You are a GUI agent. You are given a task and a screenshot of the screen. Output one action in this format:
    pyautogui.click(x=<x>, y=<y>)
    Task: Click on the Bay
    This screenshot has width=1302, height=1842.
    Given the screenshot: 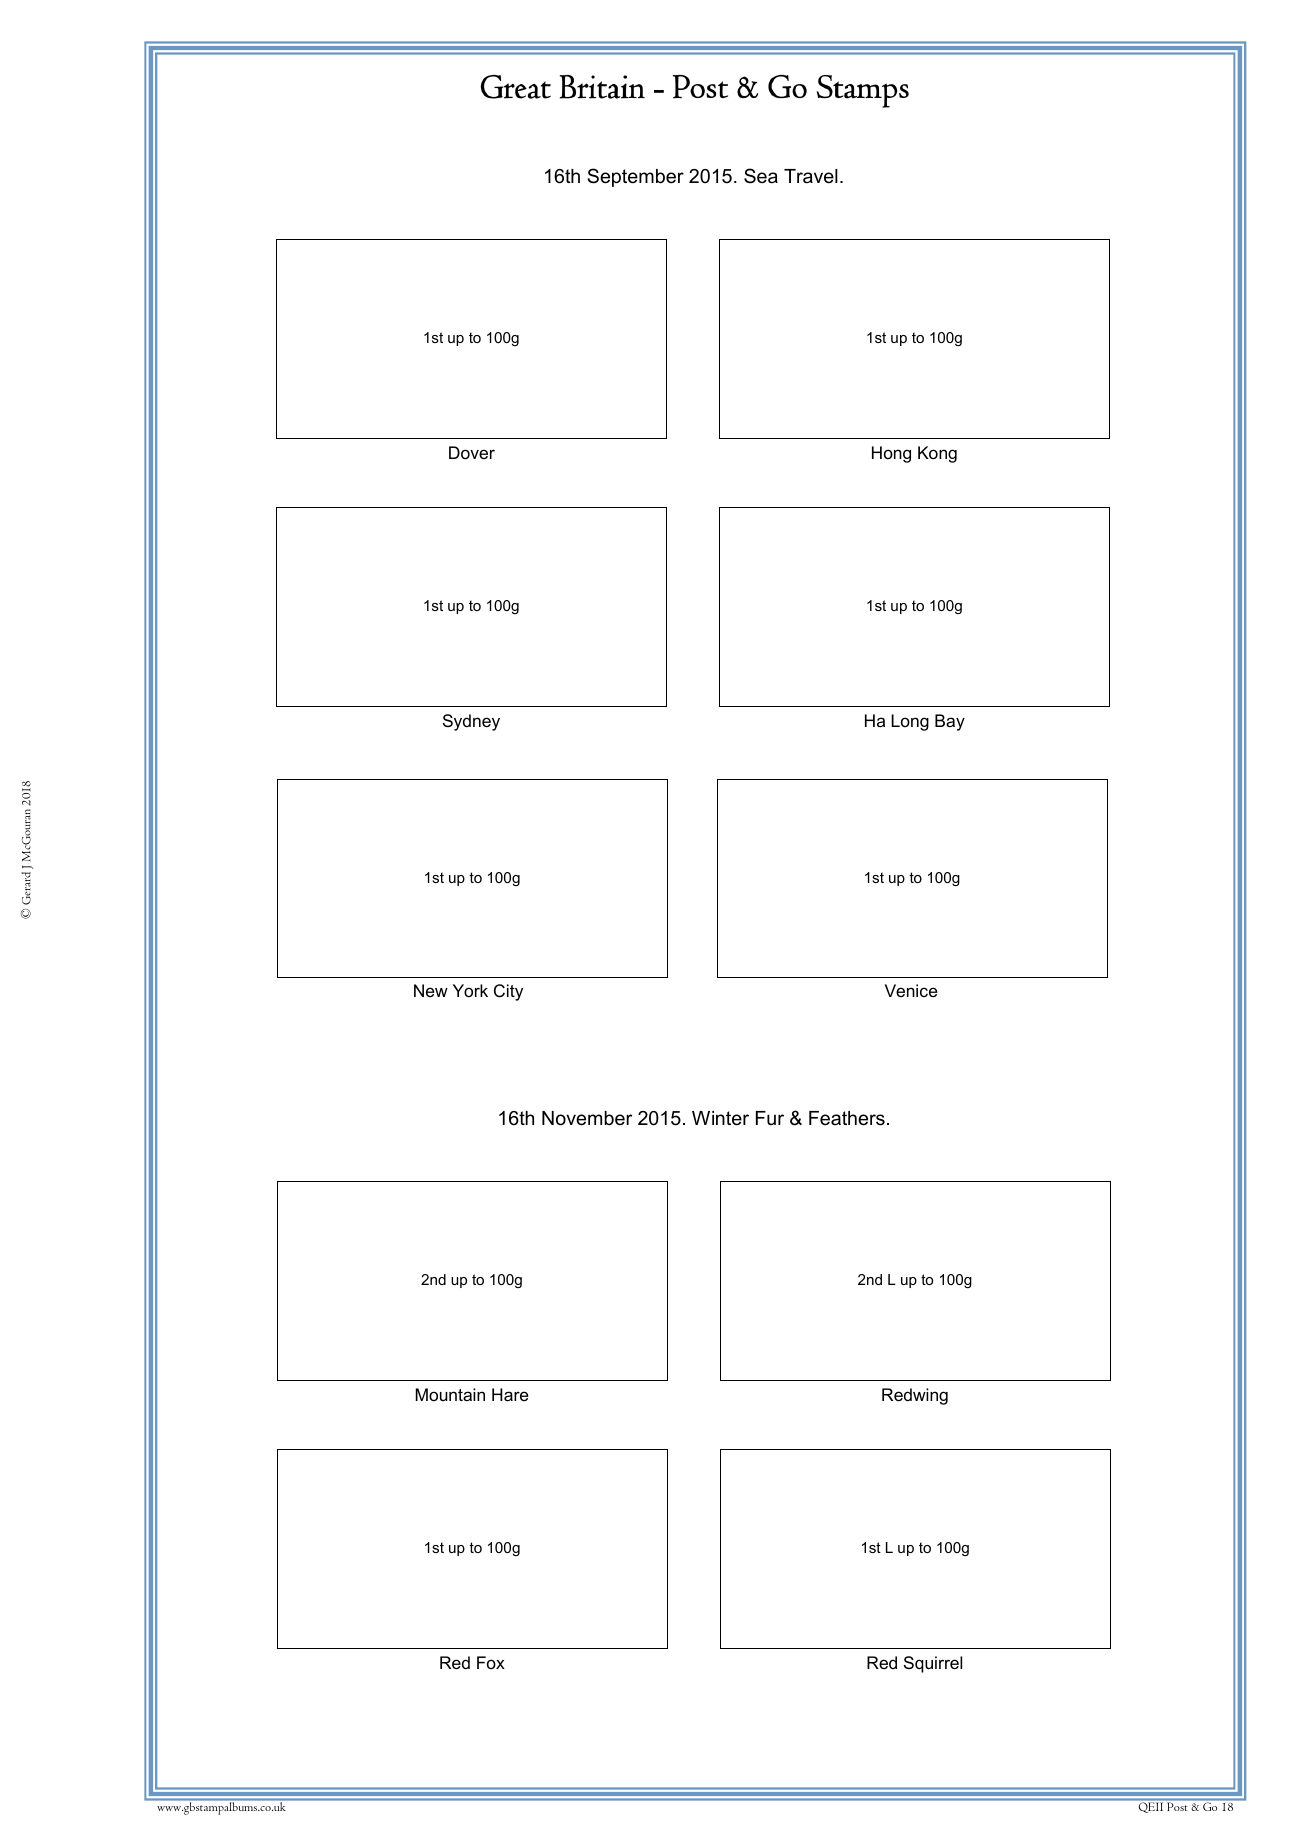 What is the action you would take?
    pyautogui.click(x=950, y=722)
